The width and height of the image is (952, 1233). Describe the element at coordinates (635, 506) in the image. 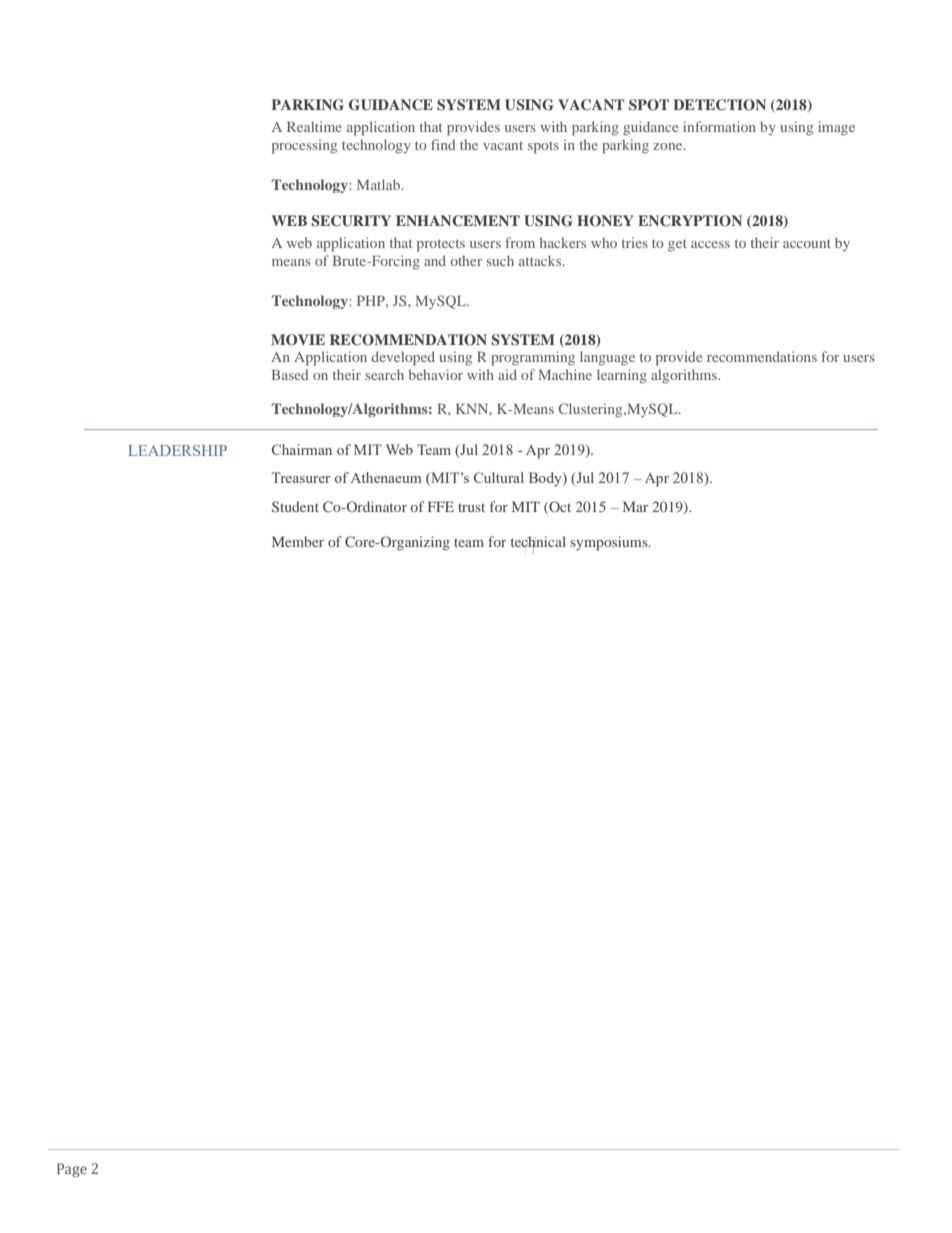

I see `Mar` at that location.
